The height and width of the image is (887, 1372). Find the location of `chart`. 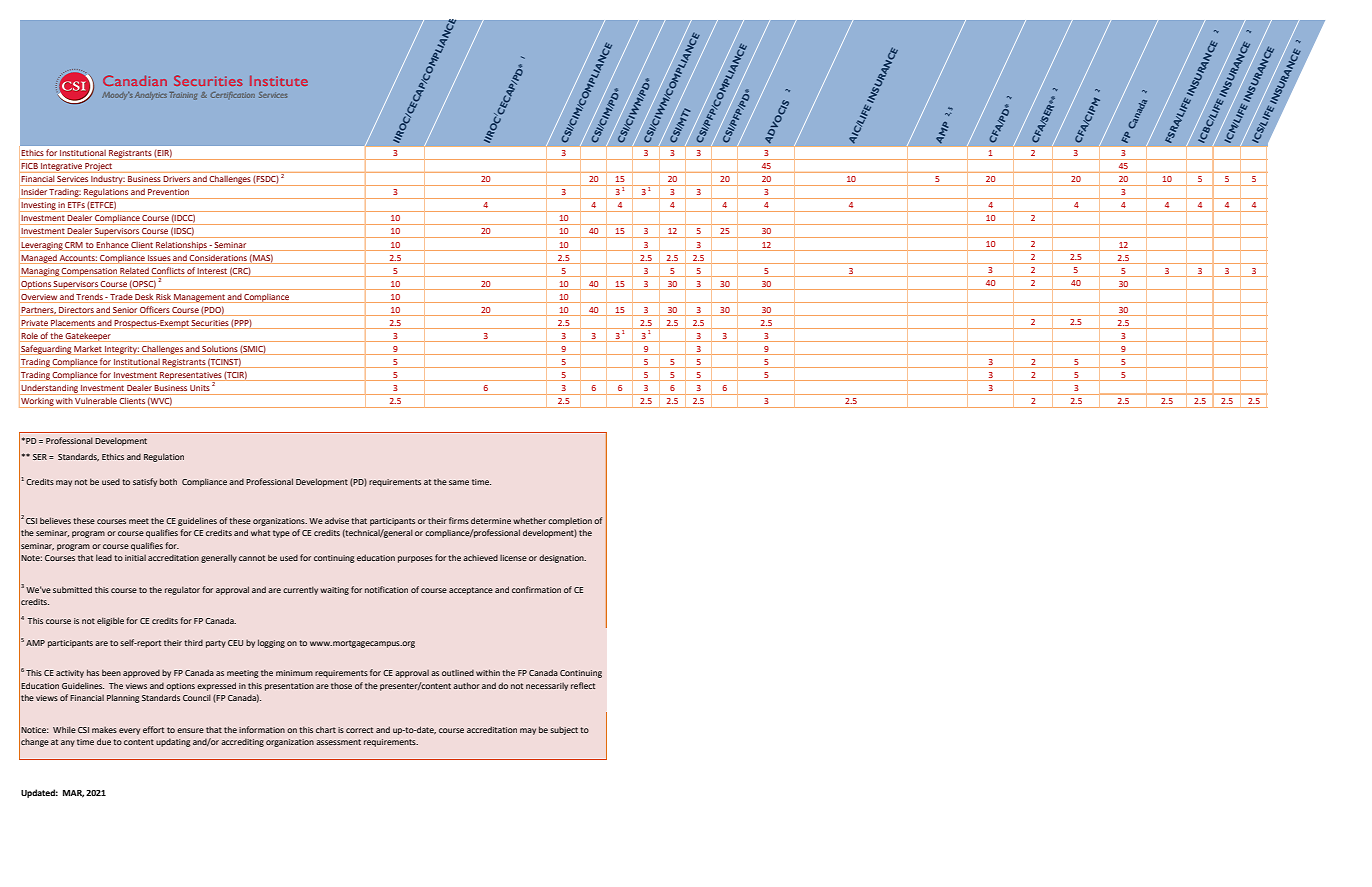

chart is located at coordinates (326, 729).
